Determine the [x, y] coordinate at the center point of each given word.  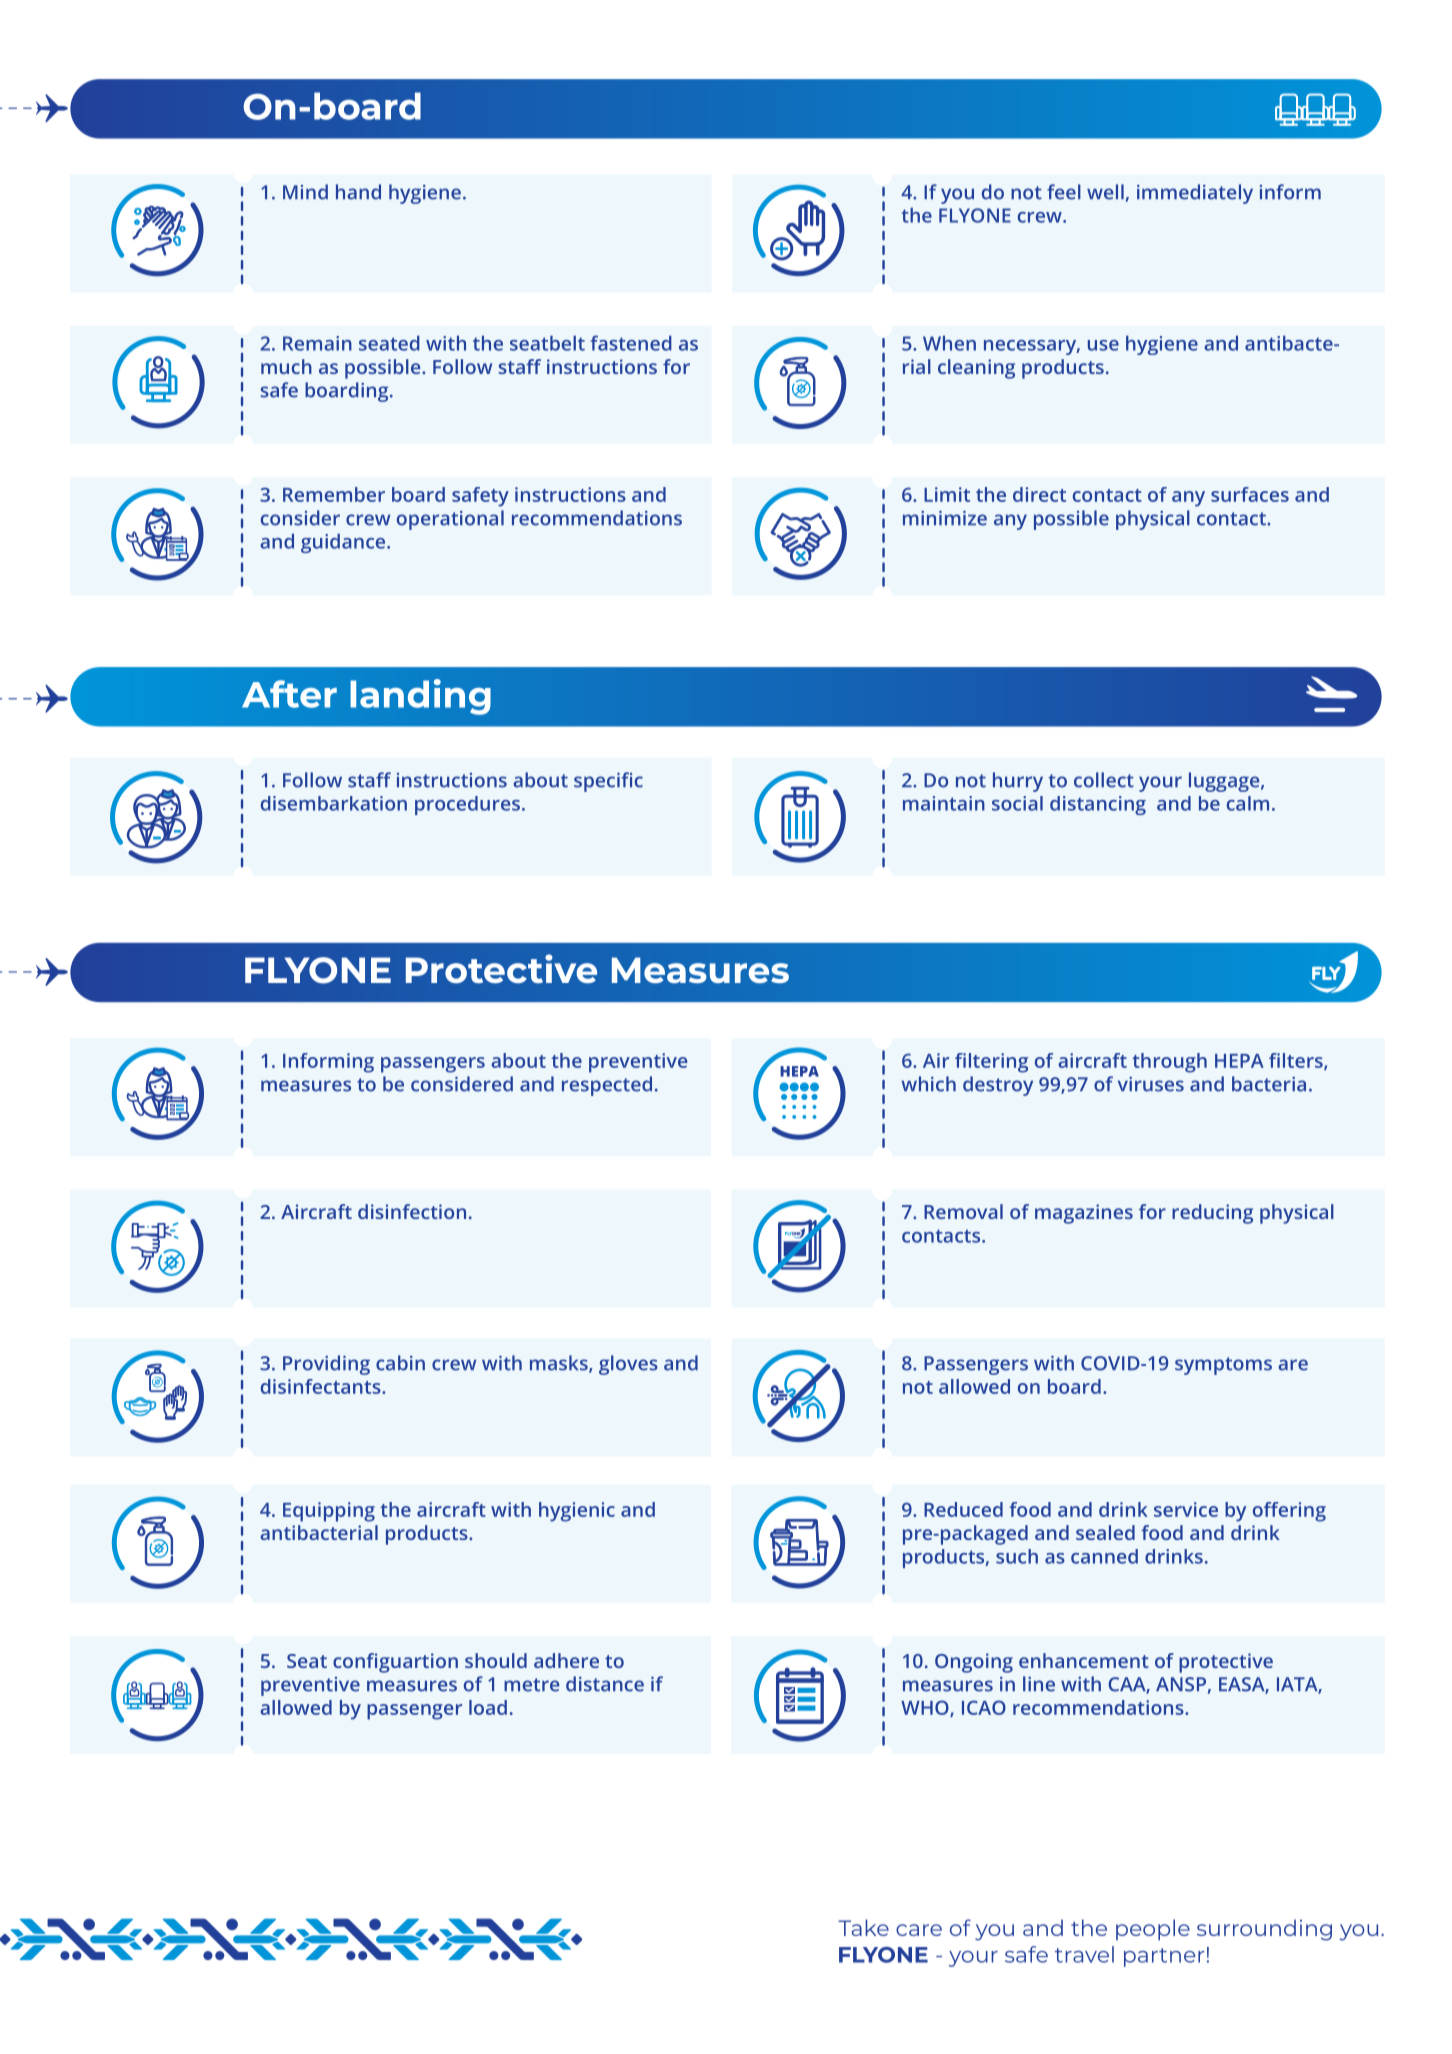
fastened [631, 343]
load [488, 1707]
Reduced [963, 1509]
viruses [1151, 1084]
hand [358, 192]
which [928, 1084]
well [1105, 192]
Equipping [329, 1512]
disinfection [412, 1211]
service [1186, 1509]
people [1153, 1930]
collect [1104, 780]
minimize [945, 518]
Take [863, 1927]
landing [420, 697]
